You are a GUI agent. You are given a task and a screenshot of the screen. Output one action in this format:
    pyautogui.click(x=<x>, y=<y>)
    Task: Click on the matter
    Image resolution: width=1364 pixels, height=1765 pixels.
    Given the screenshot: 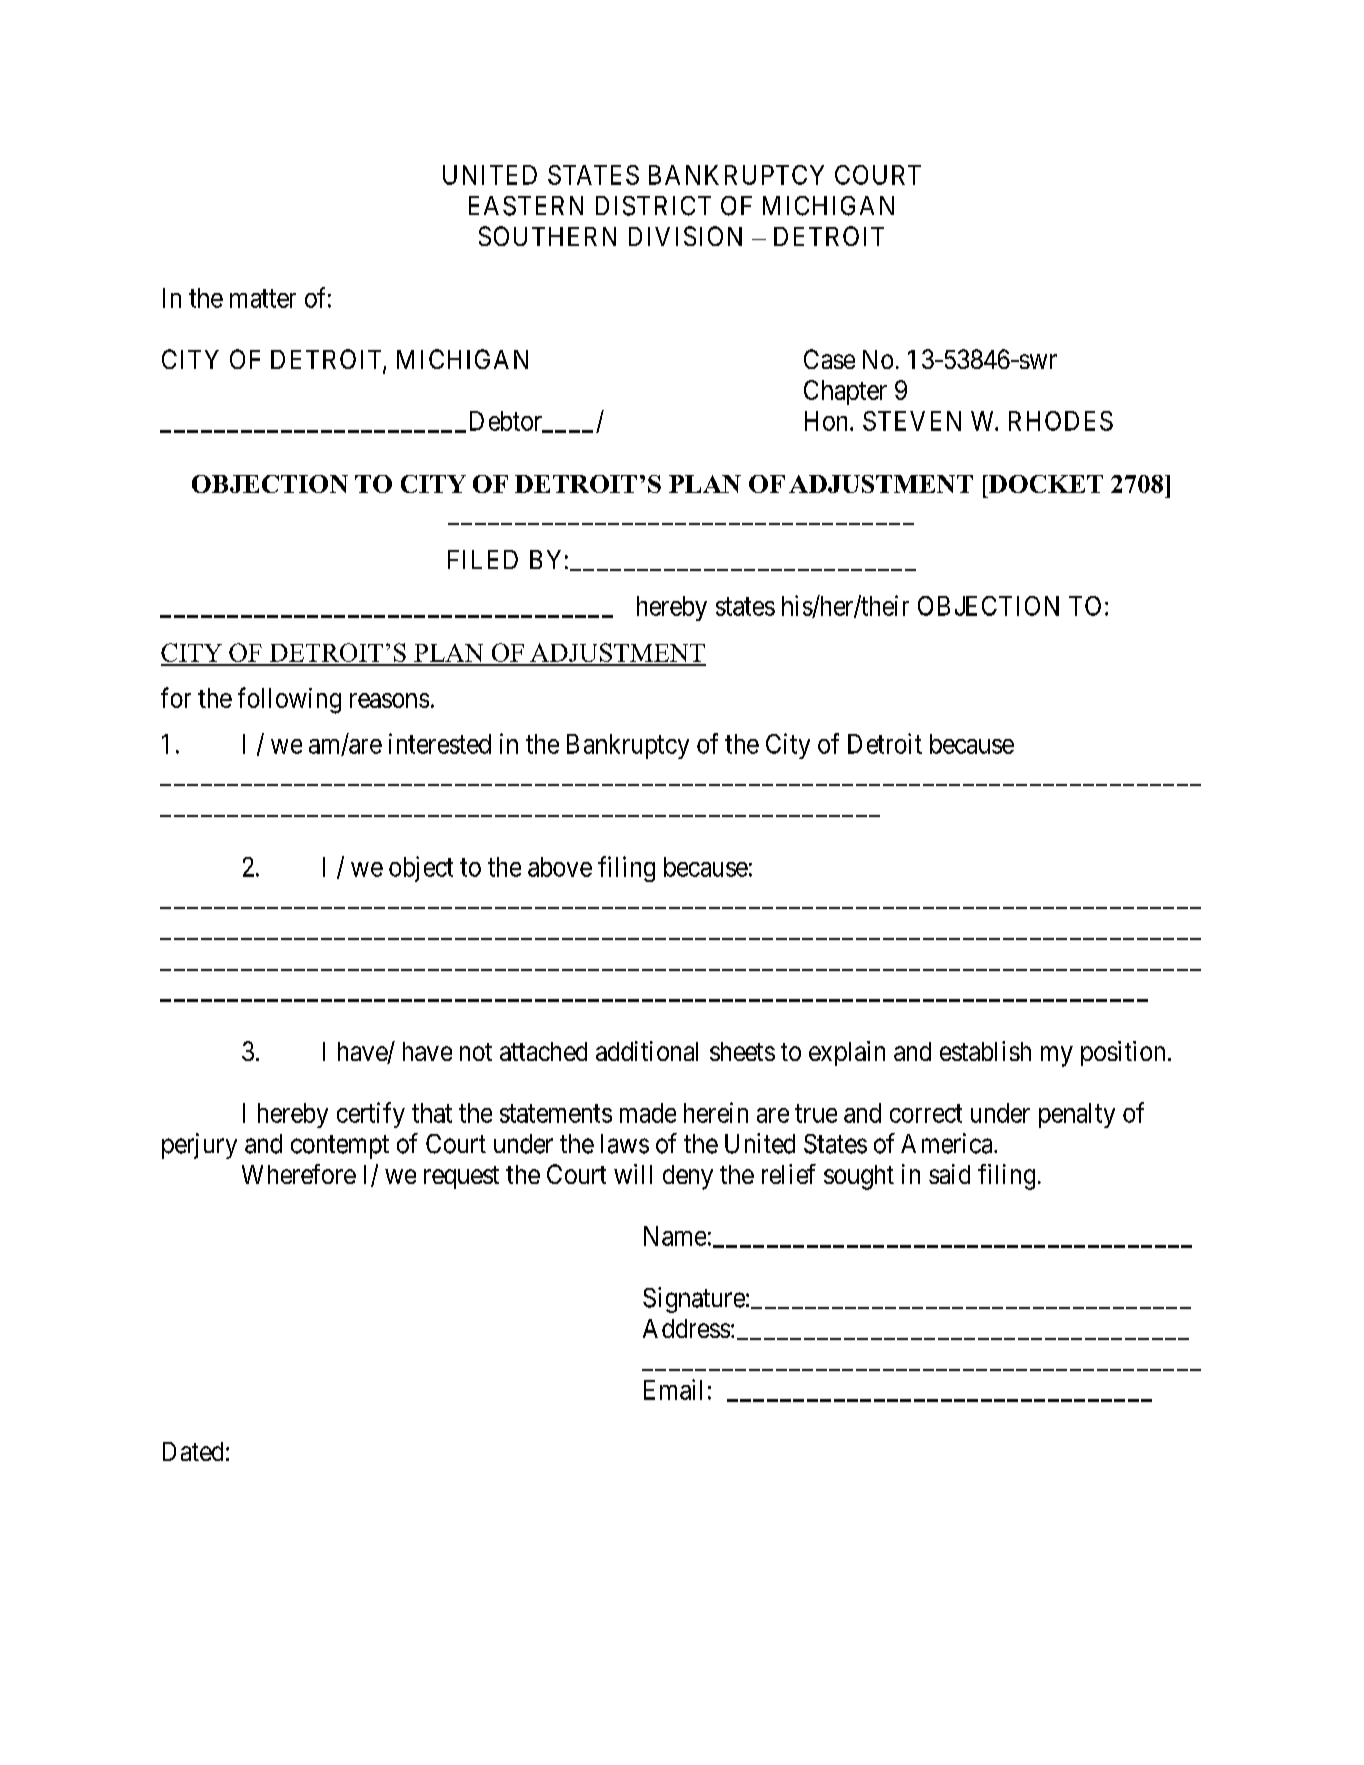 What is the action you would take?
    pyautogui.click(x=263, y=299)
